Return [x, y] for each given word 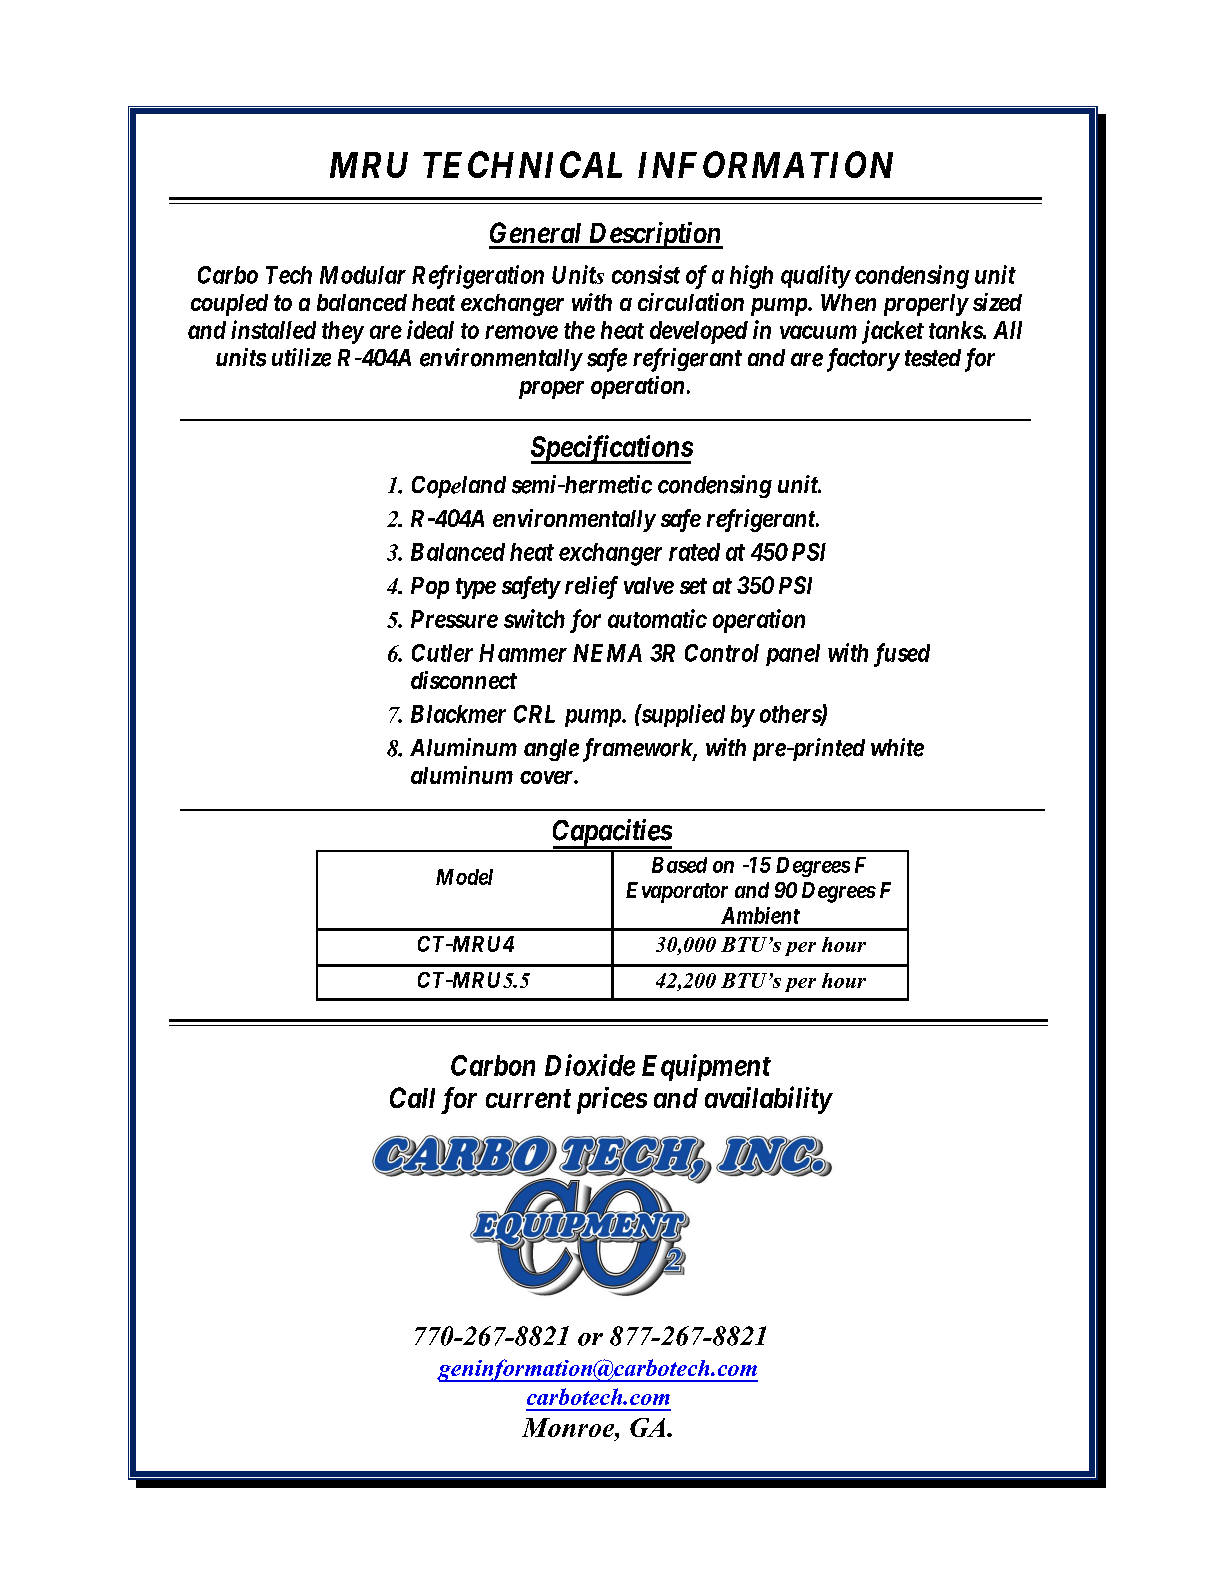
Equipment [706, 1067]
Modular [363, 275]
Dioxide [590, 1065]
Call [412, 1097]
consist [646, 274]
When [848, 302]
